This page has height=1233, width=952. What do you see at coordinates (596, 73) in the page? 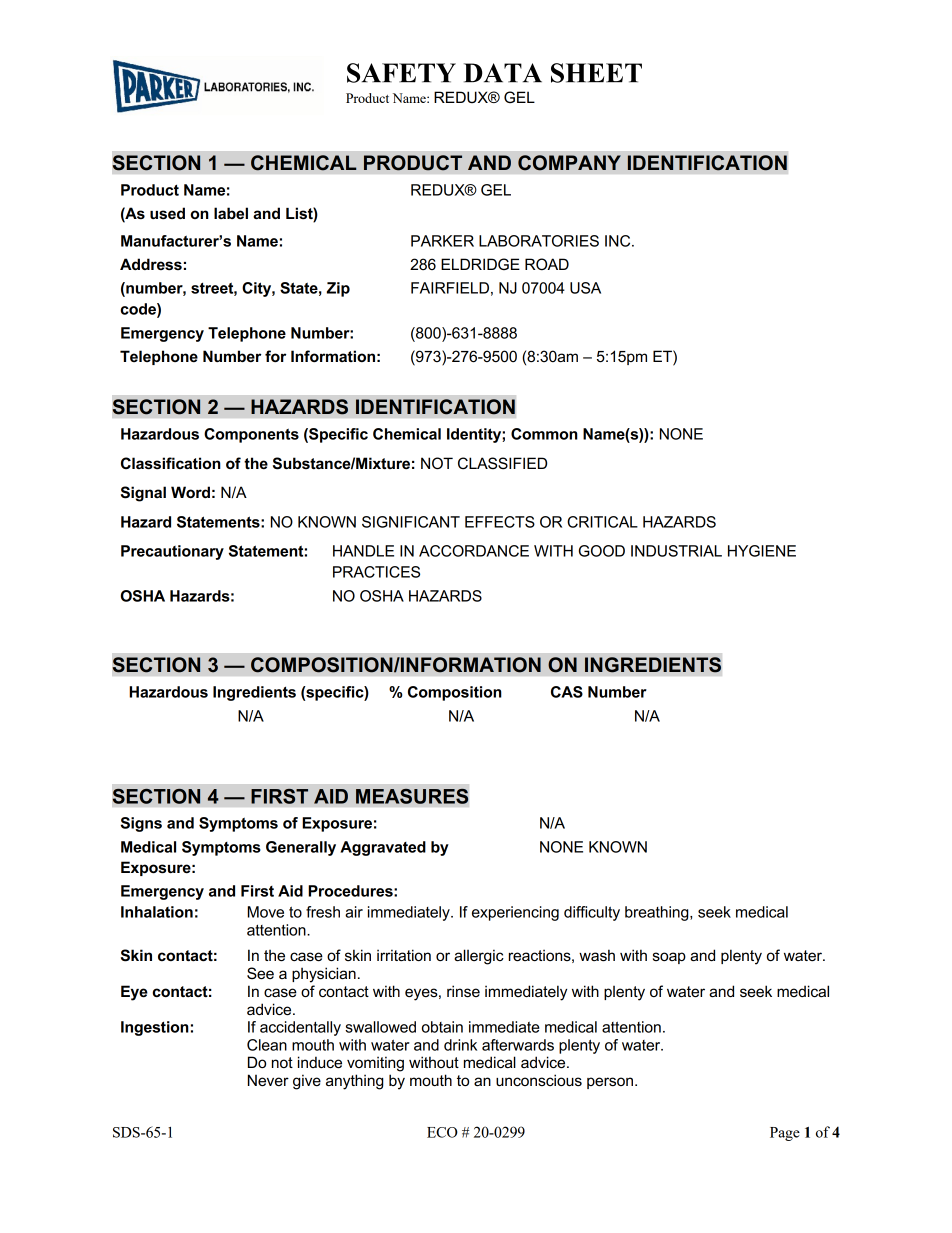
I see `SHEET` at bounding box center [596, 73].
